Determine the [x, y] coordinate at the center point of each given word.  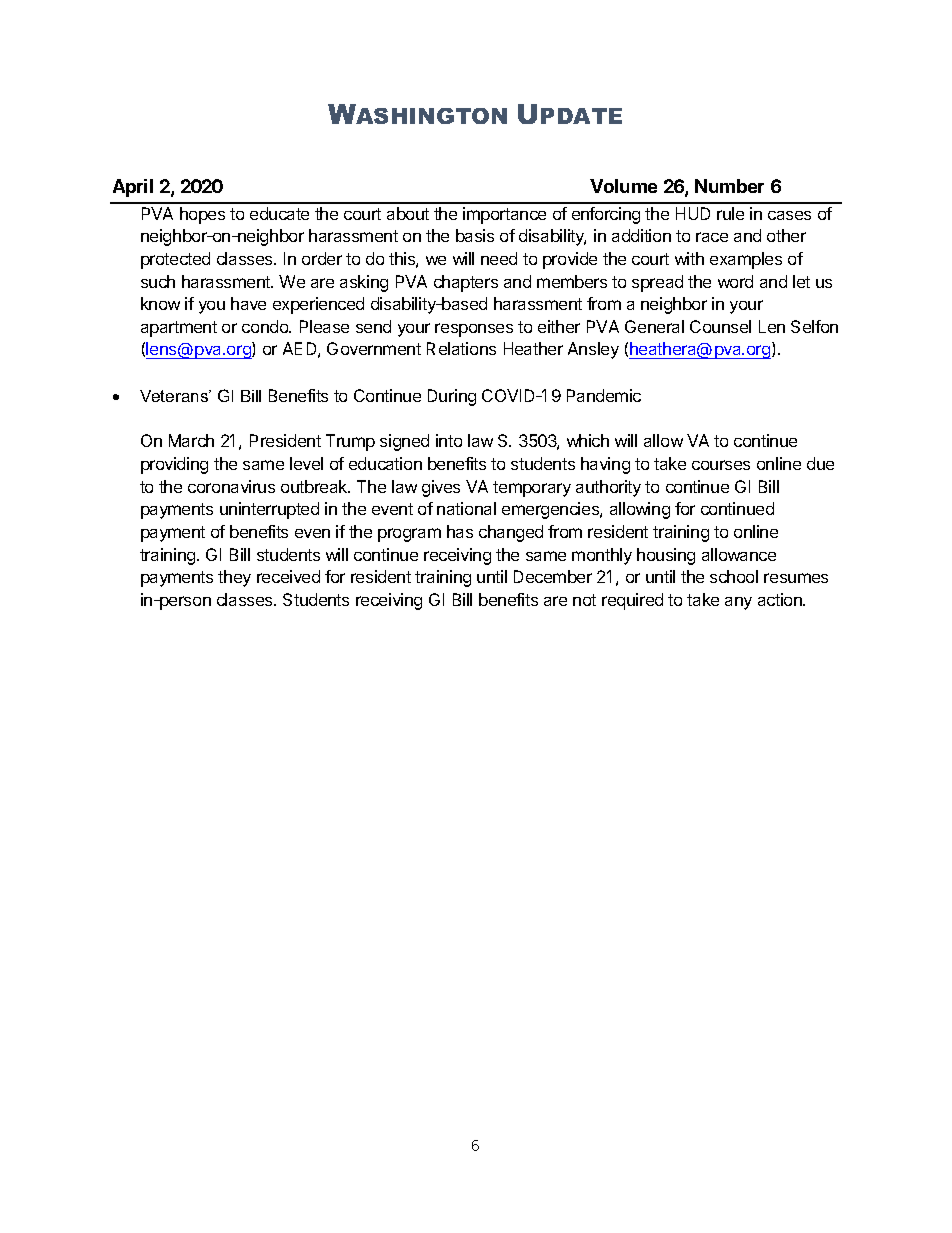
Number [729, 186]
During [452, 397]
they [234, 578]
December [553, 576]
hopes [202, 215]
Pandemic [604, 395]
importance [504, 215]
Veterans [175, 396]
